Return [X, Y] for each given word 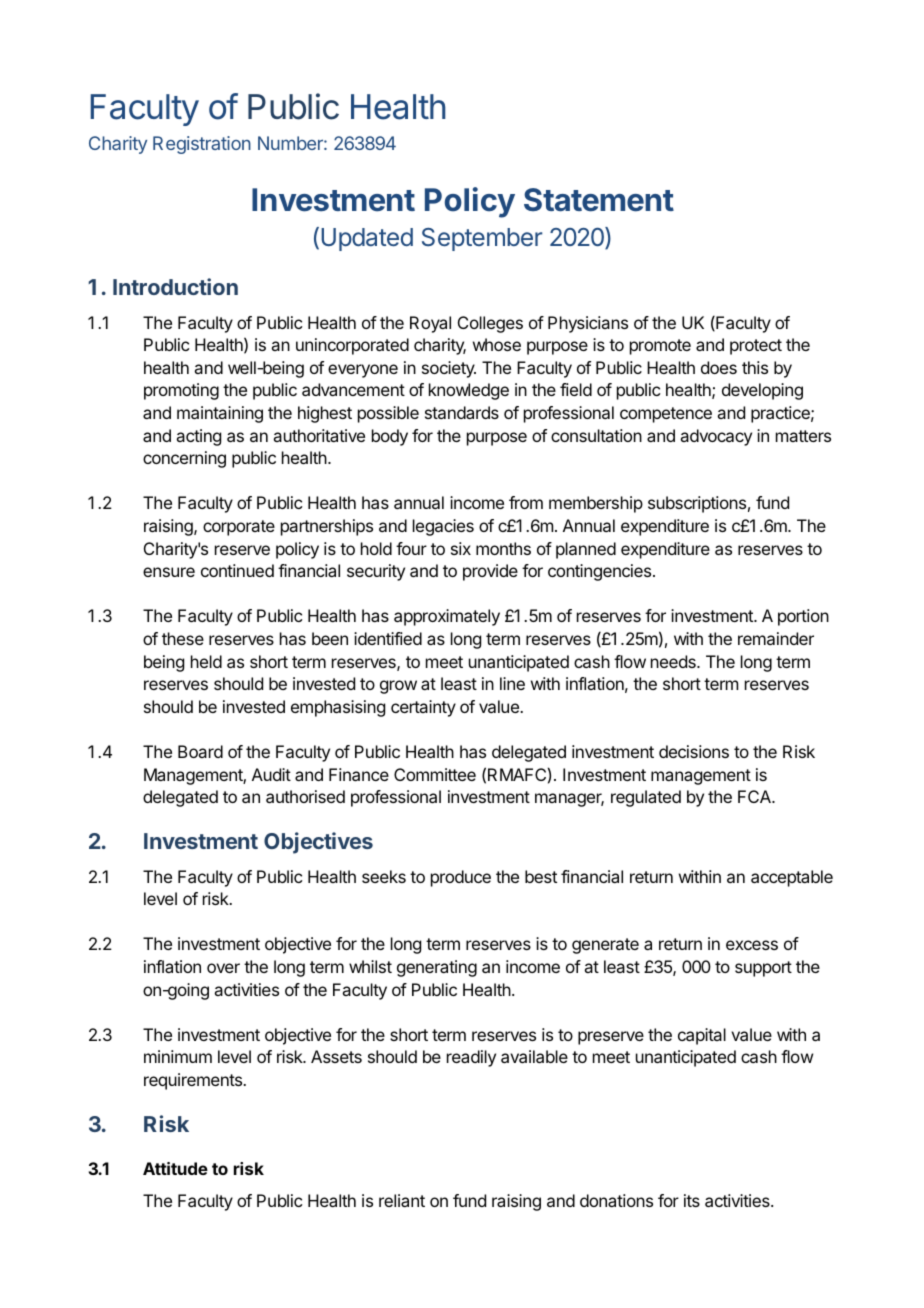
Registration [202, 145]
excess [752, 945]
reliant [402, 1200]
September [482, 239]
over [223, 968]
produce [461, 878]
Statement [599, 200]
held [206, 661]
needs [674, 661]
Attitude [175, 1168]
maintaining [220, 414]
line [512, 683]
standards [462, 412]
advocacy [716, 437]
